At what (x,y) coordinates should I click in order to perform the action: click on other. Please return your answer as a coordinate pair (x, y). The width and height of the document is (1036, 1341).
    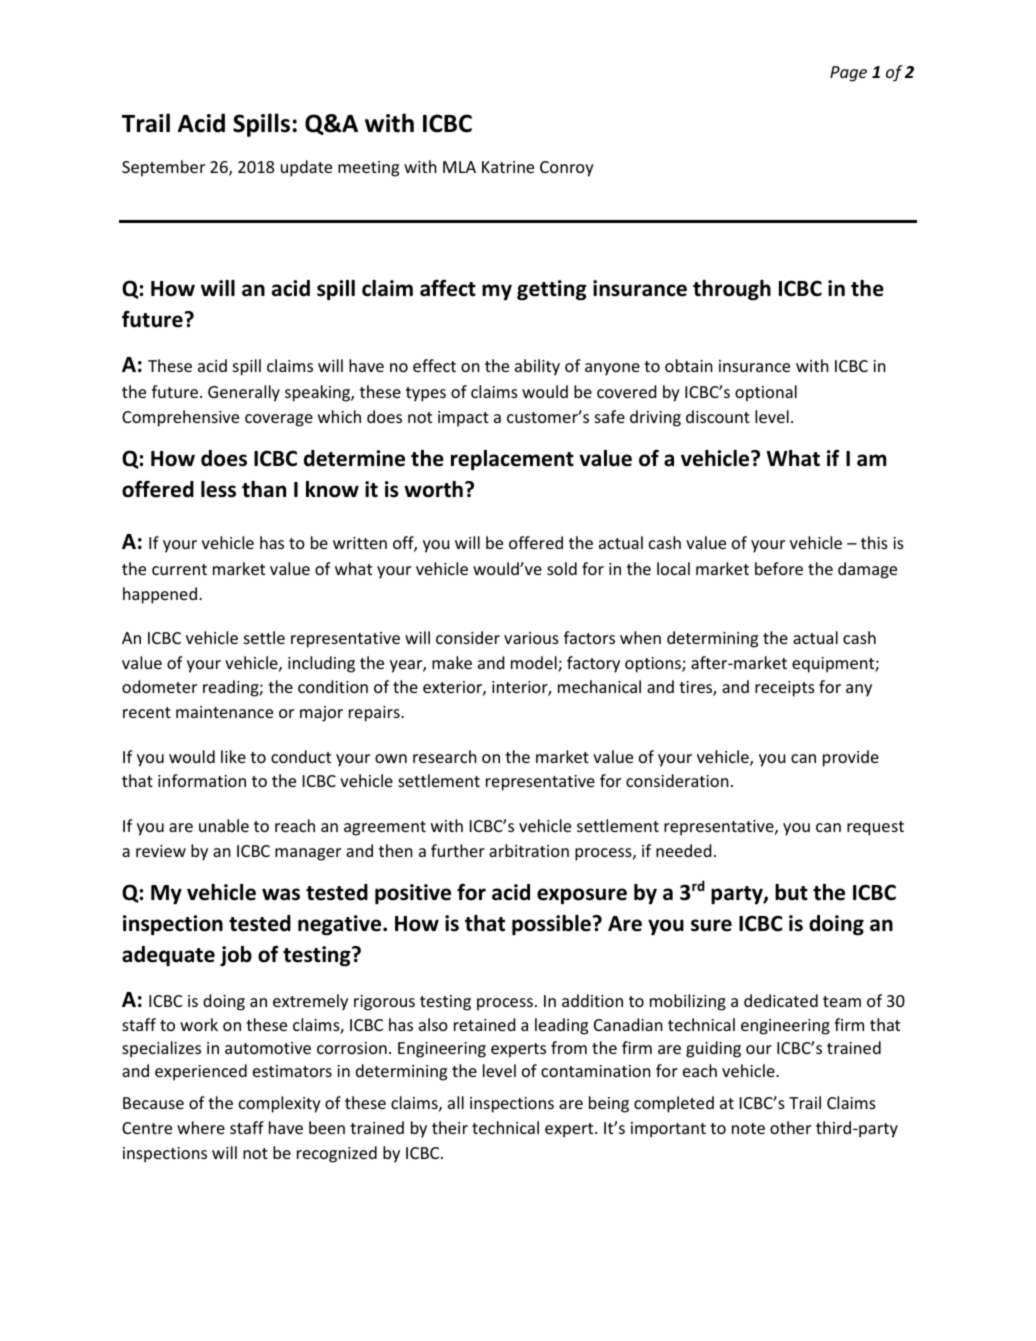
    Looking at the image, I should click on (790, 1127).
